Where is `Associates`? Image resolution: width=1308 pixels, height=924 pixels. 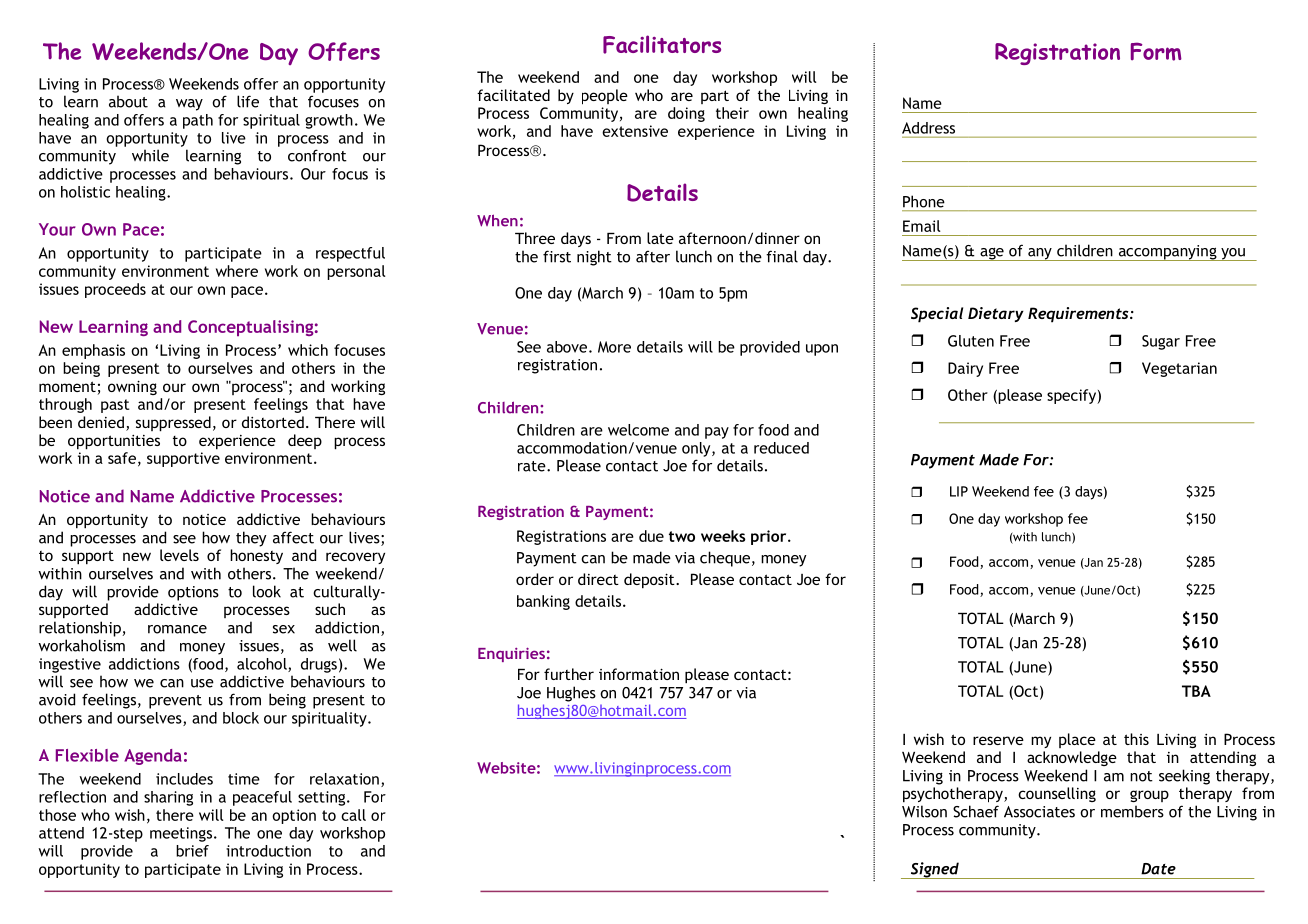 Associates is located at coordinates (1039, 812).
